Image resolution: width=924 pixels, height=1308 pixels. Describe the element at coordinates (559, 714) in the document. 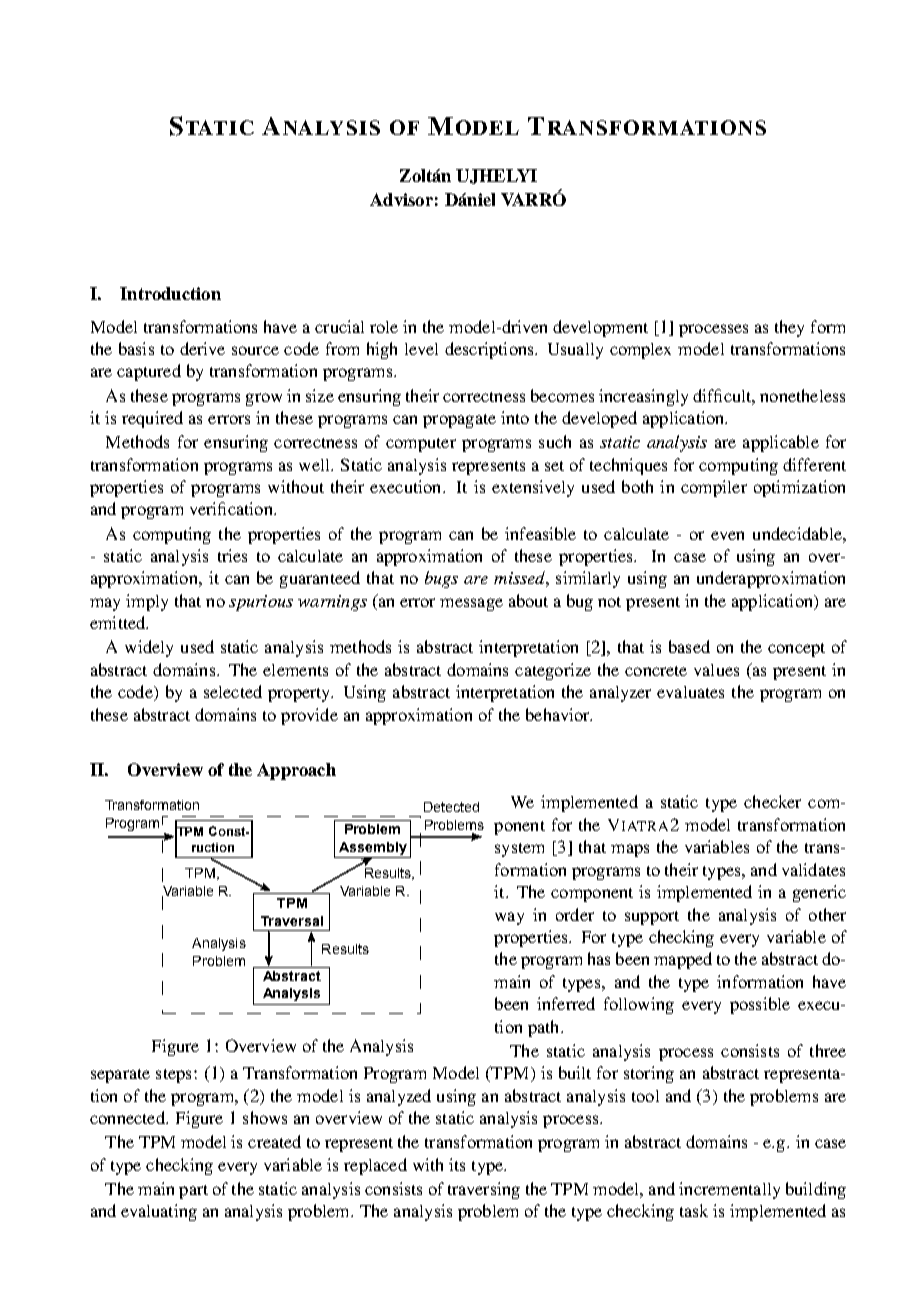

I see `behavior` at that location.
